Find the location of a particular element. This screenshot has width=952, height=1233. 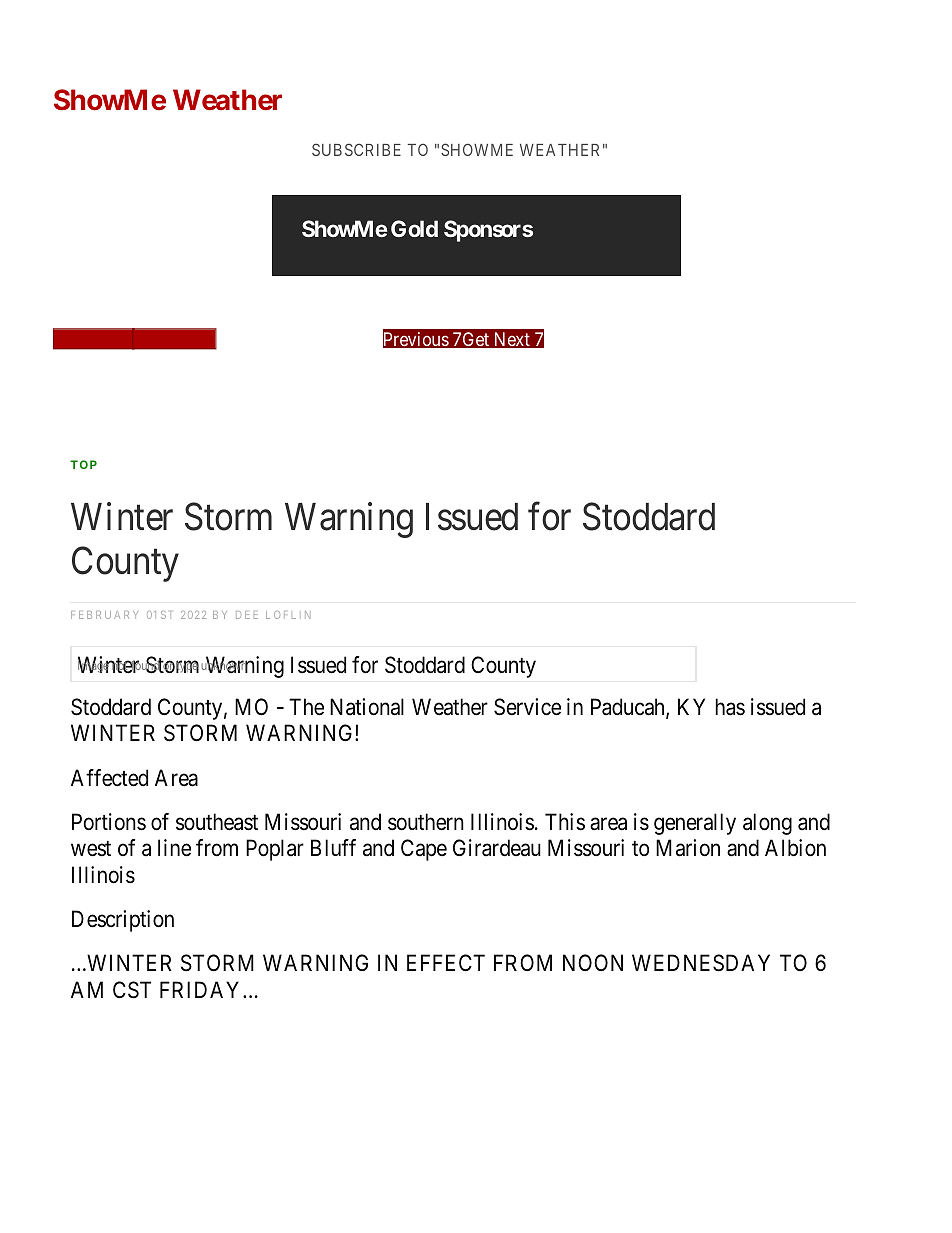

has is located at coordinates (730, 707).
